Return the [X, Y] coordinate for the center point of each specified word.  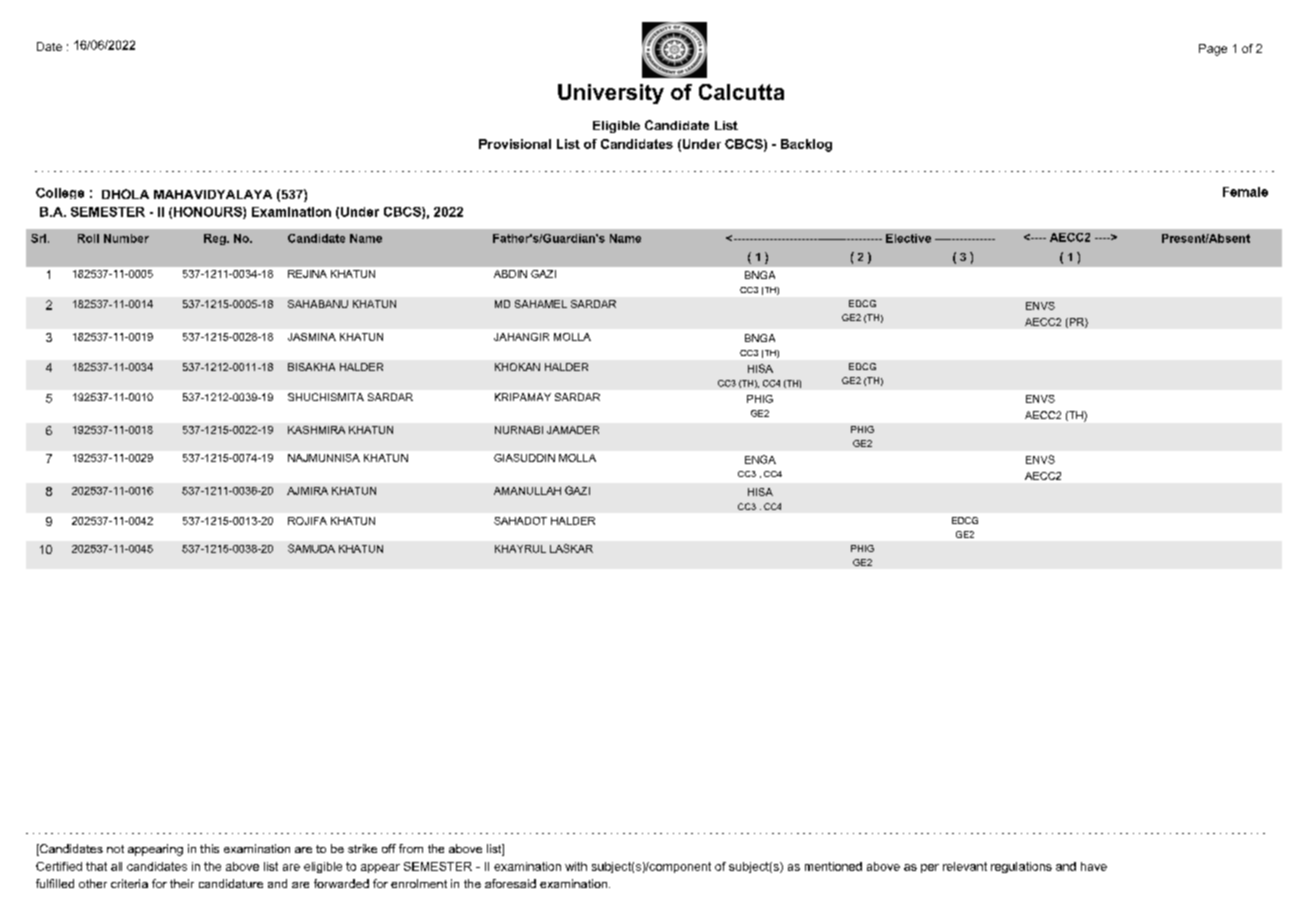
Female [1245, 192]
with [576, 866]
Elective [908, 238]
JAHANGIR [521, 337]
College [60, 193]
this [209, 848]
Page [1213, 50]
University [611, 94]
